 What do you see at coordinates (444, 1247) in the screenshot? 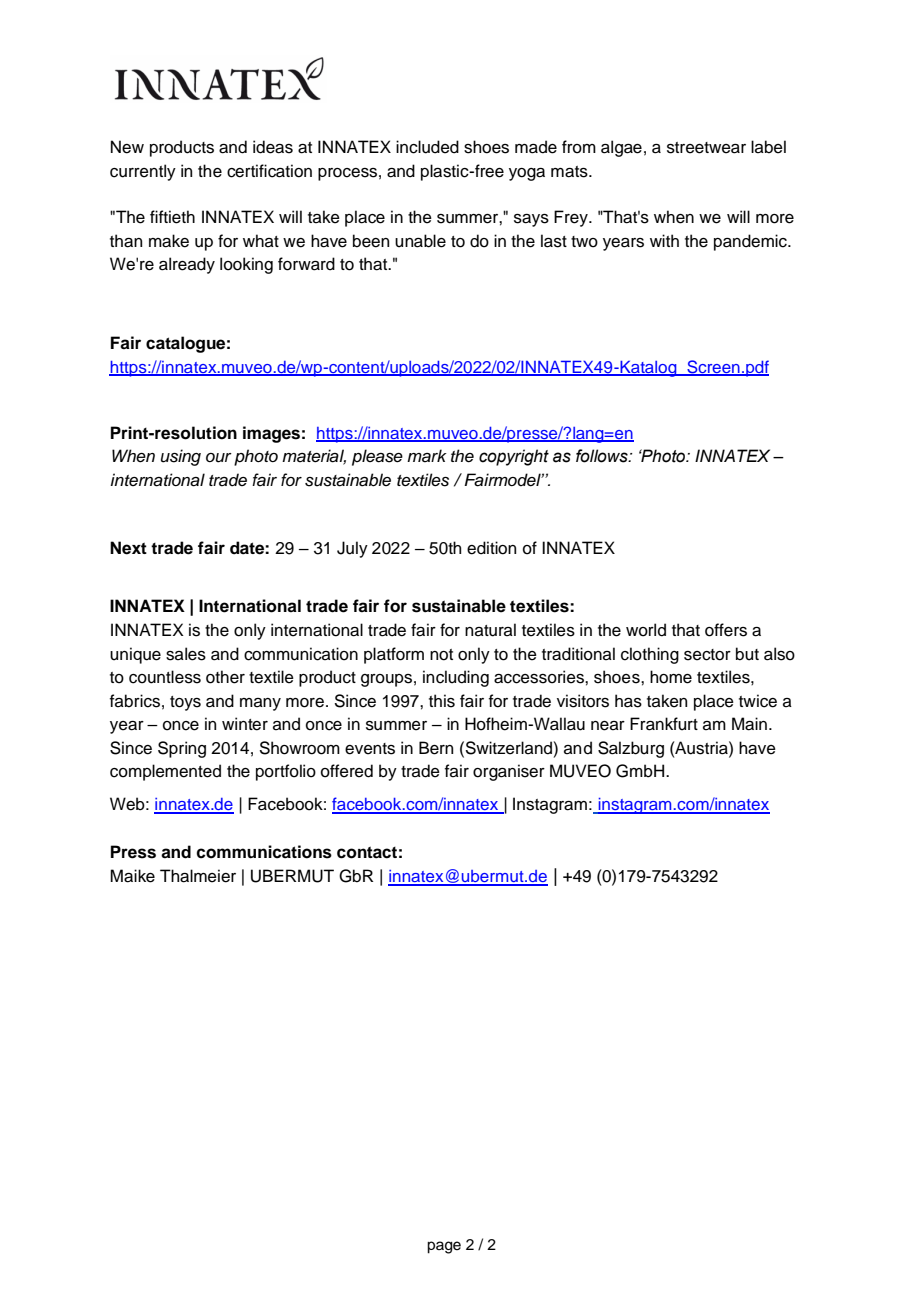
I see `page` at bounding box center [444, 1247].
